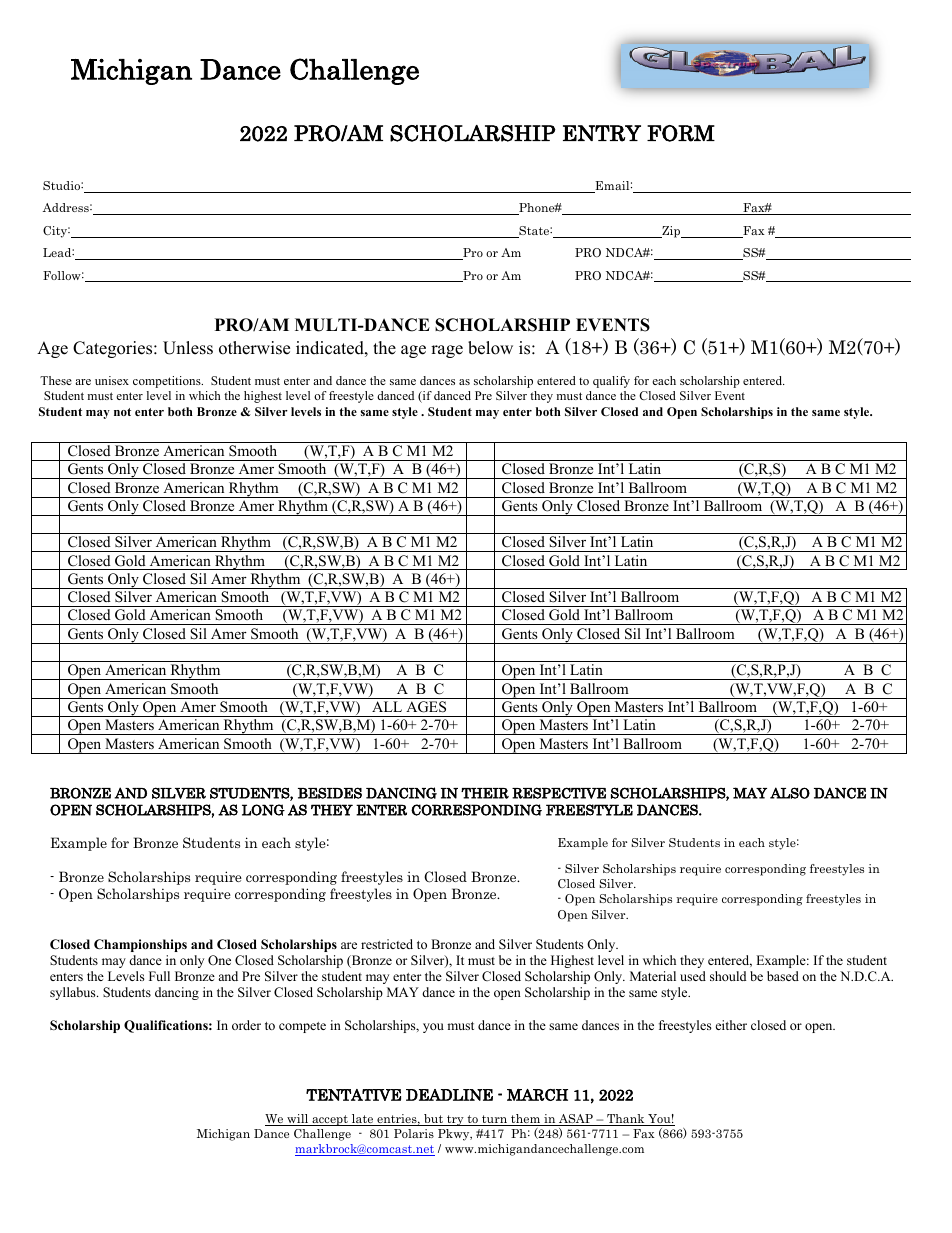 Image resolution: width=952 pixels, height=1233 pixels. What do you see at coordinates (790, 793) in the page?
I see `ALSO` at bounding box center [790, 793].
